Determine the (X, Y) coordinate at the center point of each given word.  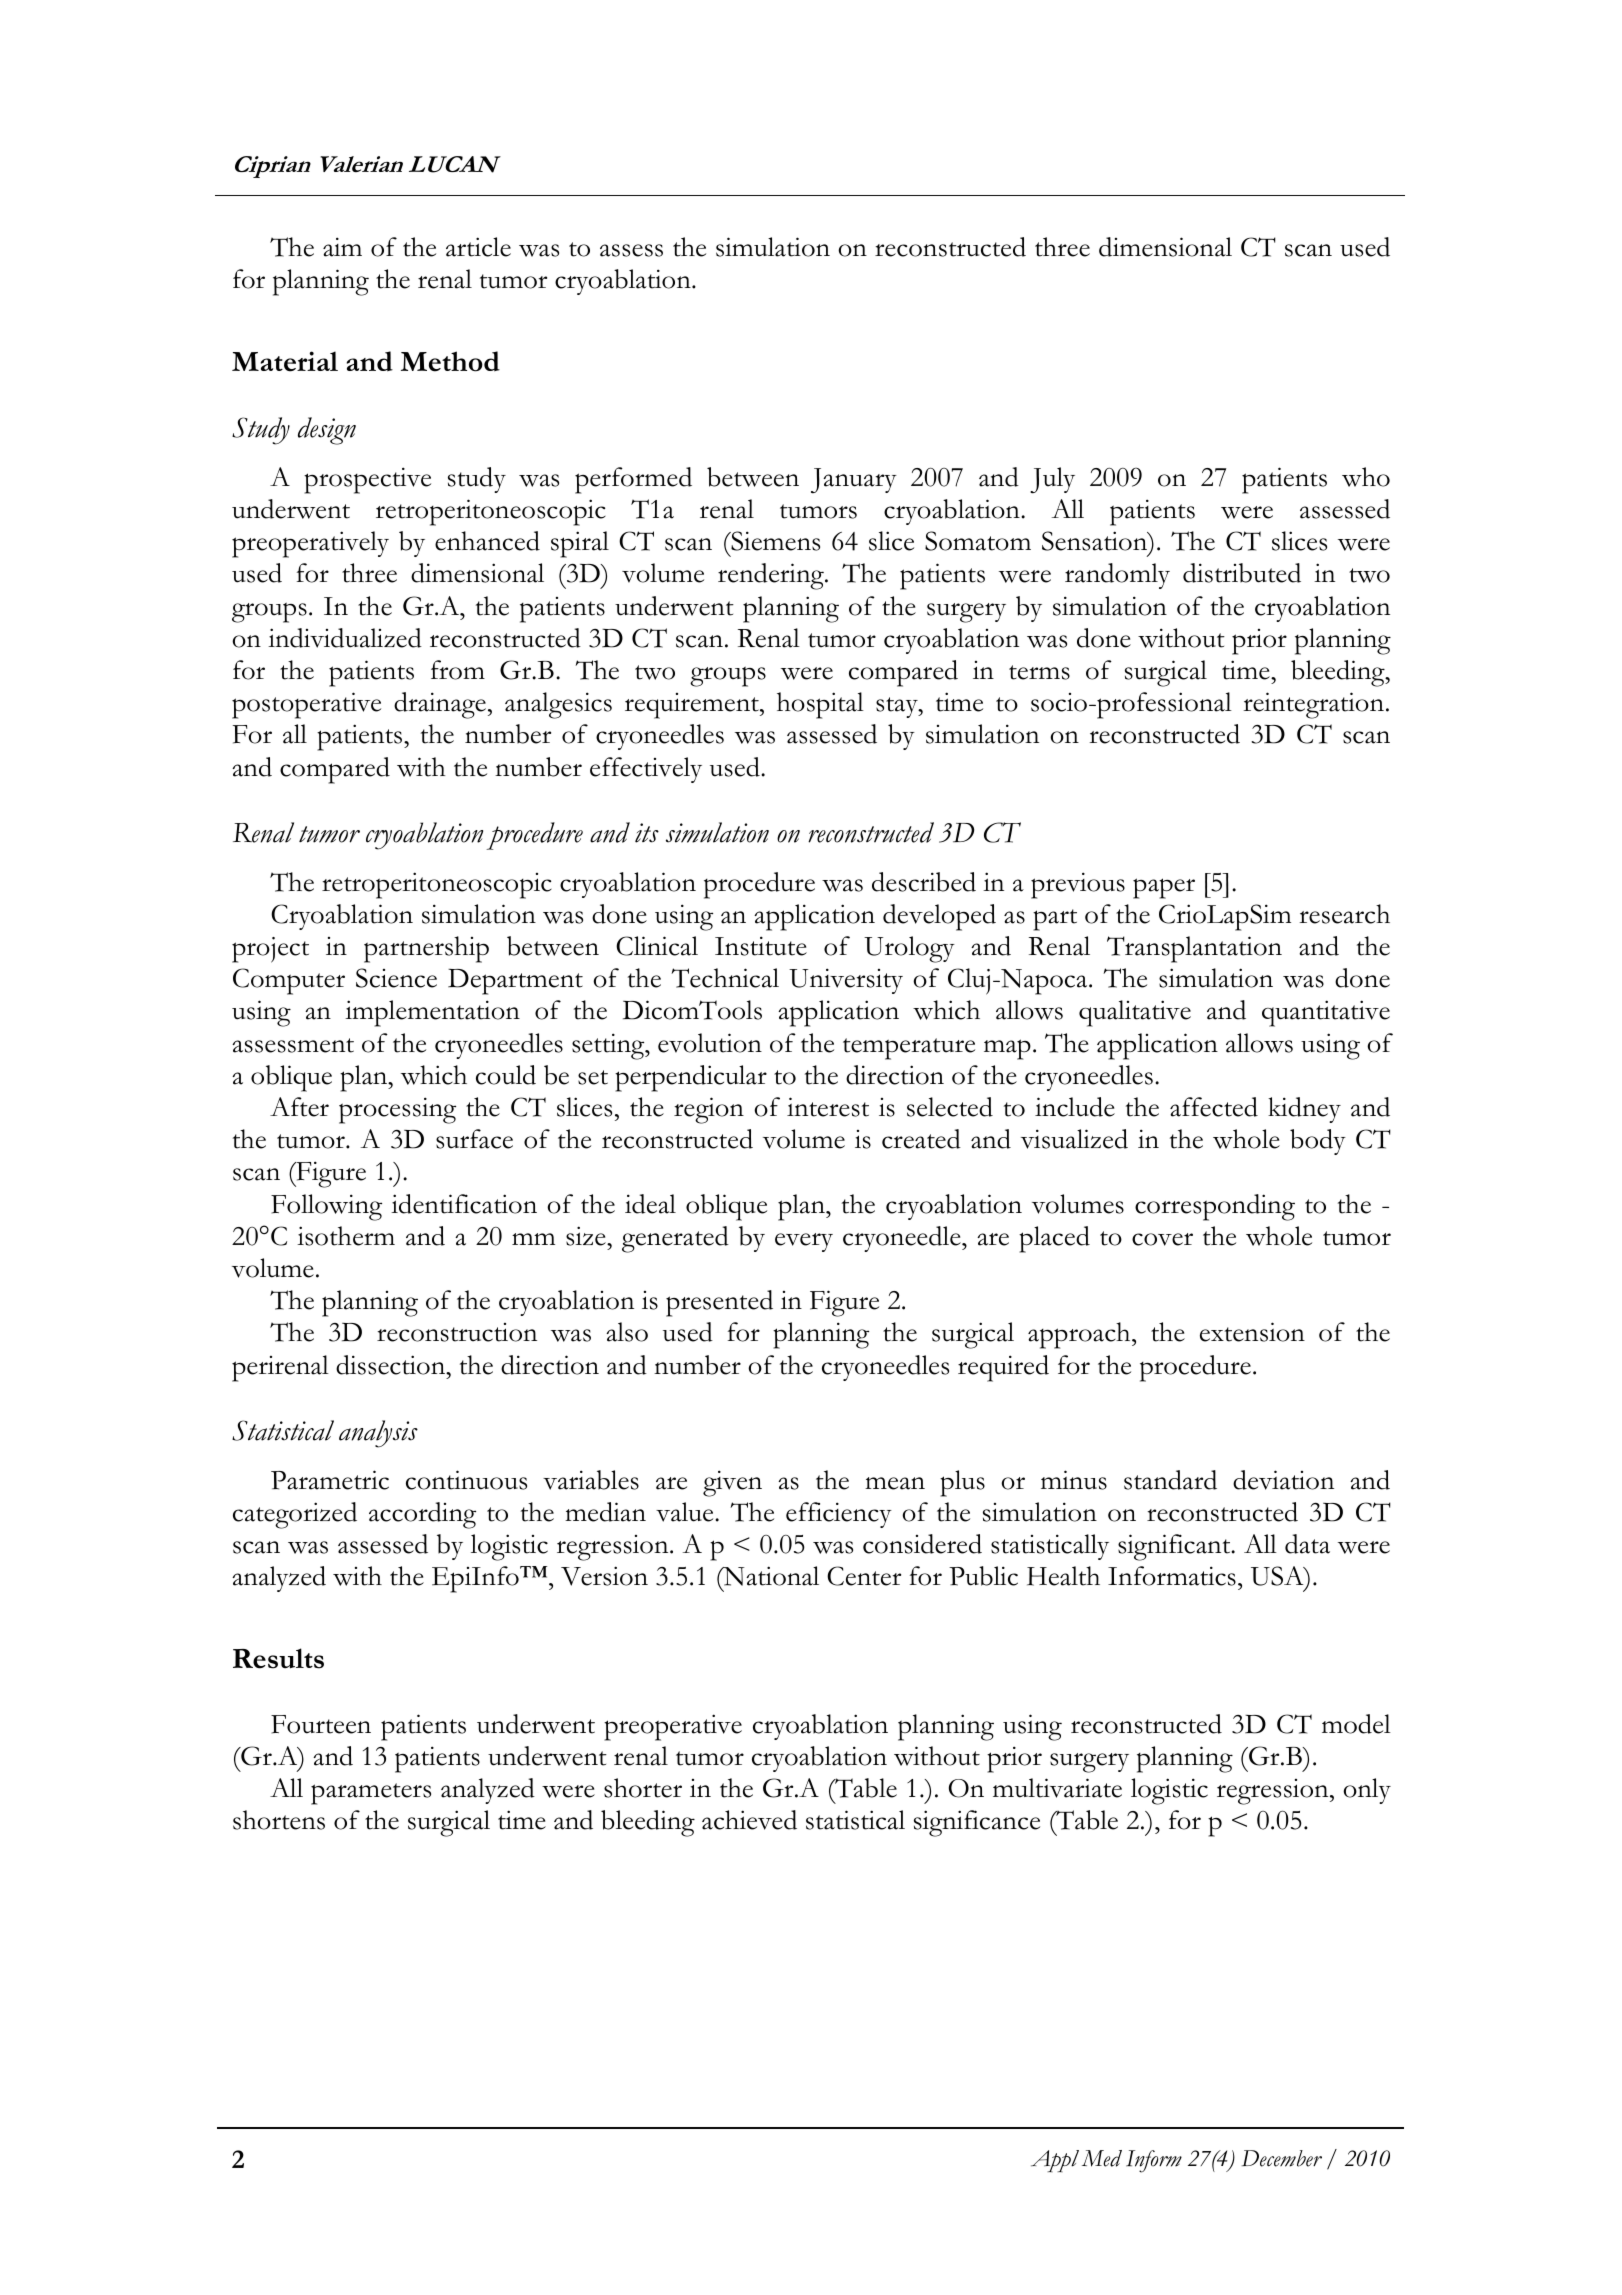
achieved (749, 1820)
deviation (1283, 1480)
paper (1164, 888)
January (854, 481)
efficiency (839, 1515)
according (422, 1515)
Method (450, 361)
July (1052, 480)
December (1282, 2158)
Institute (761, 946)
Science (396, 978)
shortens (279, 1820)
